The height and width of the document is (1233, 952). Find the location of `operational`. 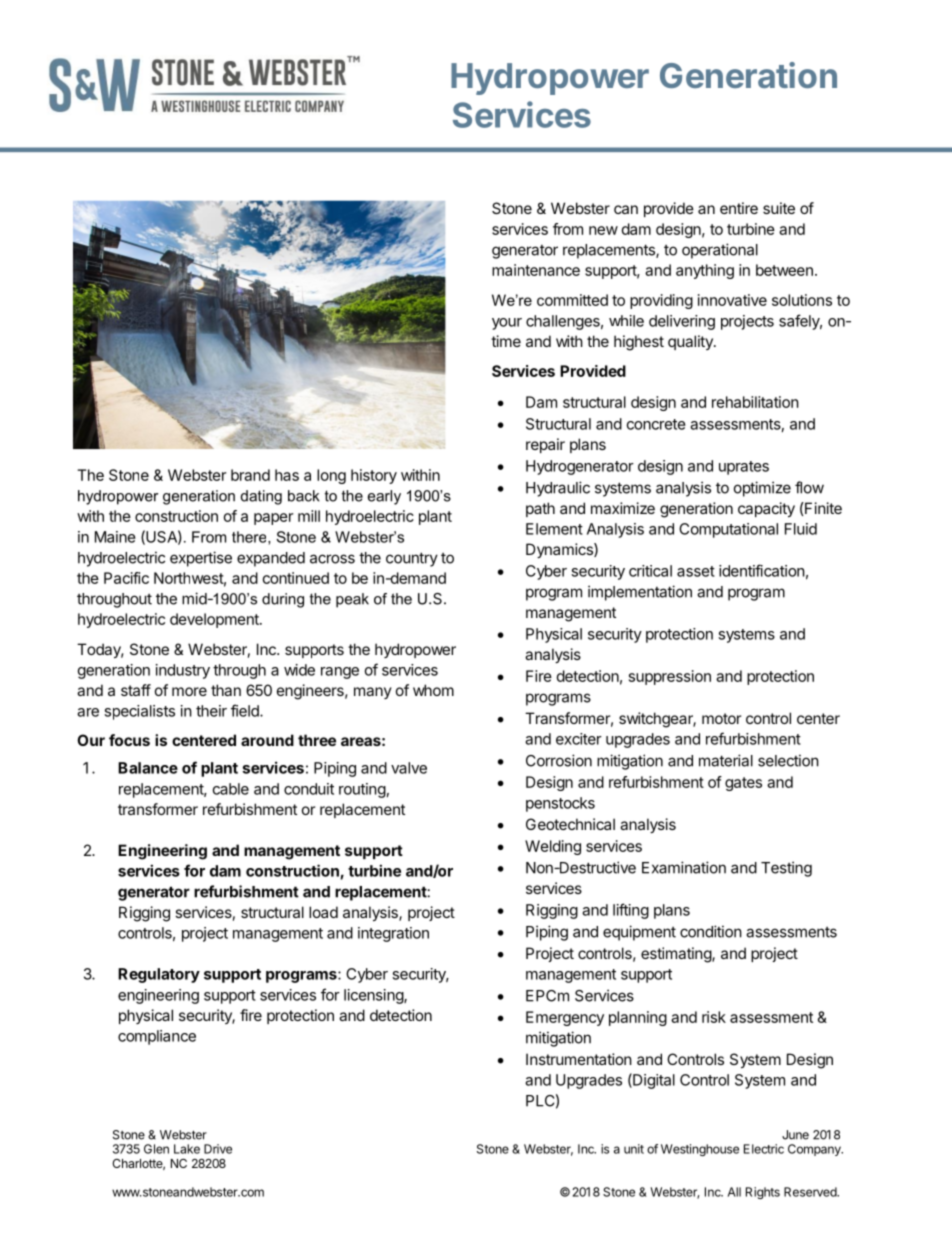

operational is located at coordinates (720, 251).
